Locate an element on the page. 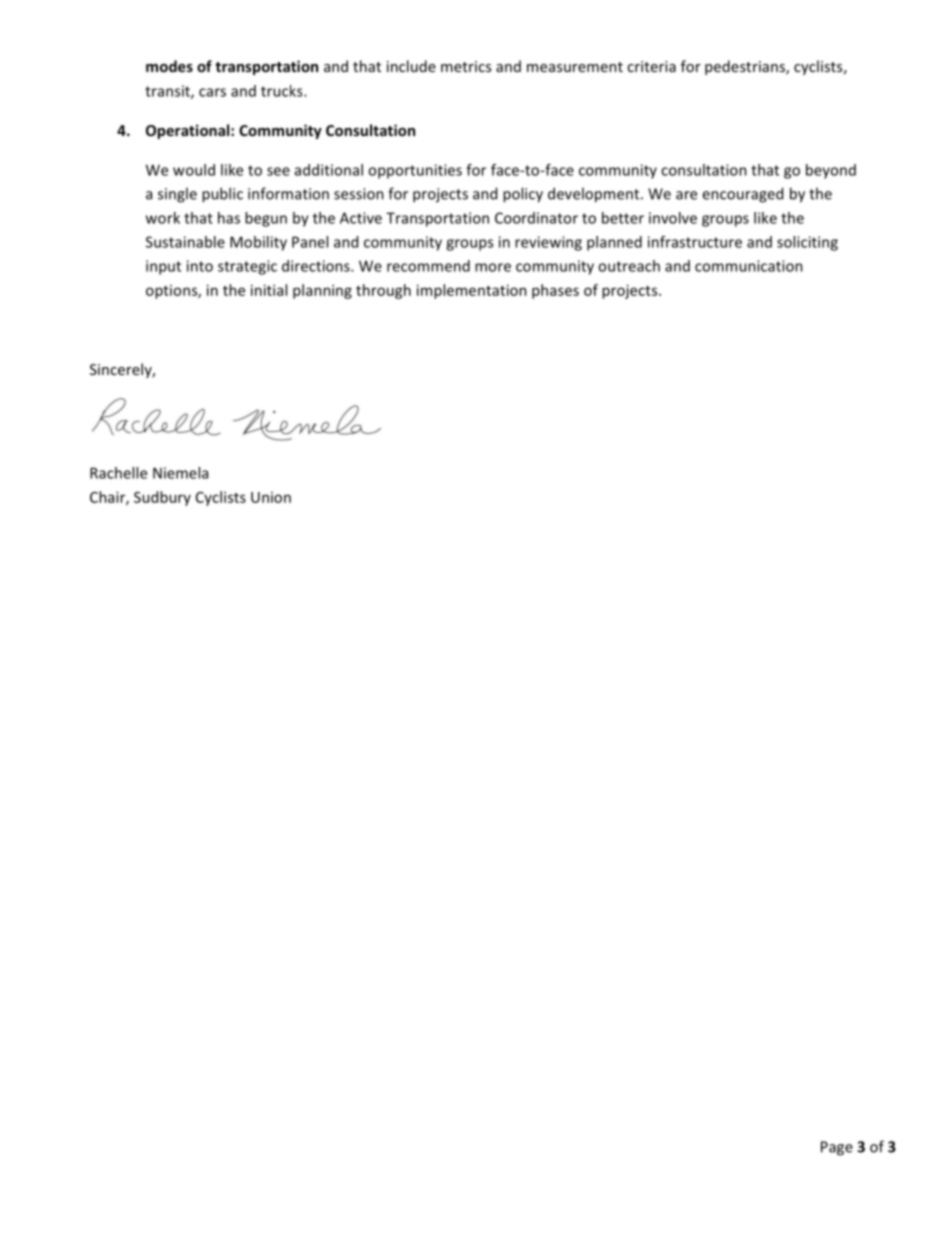  soliciting is located at coordinates (807, 243).
